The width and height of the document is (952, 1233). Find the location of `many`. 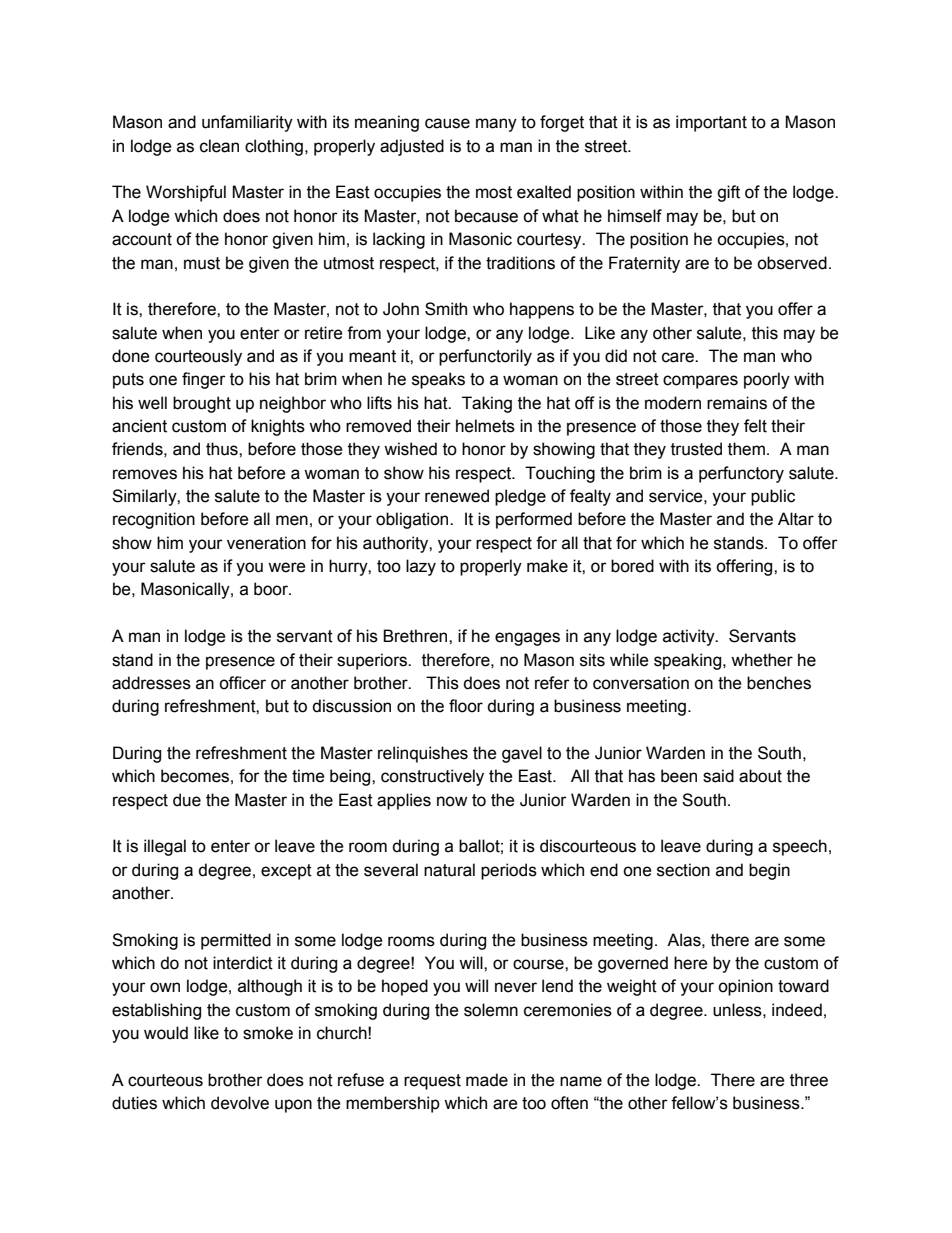

many is located at coordinates (496, 125).
